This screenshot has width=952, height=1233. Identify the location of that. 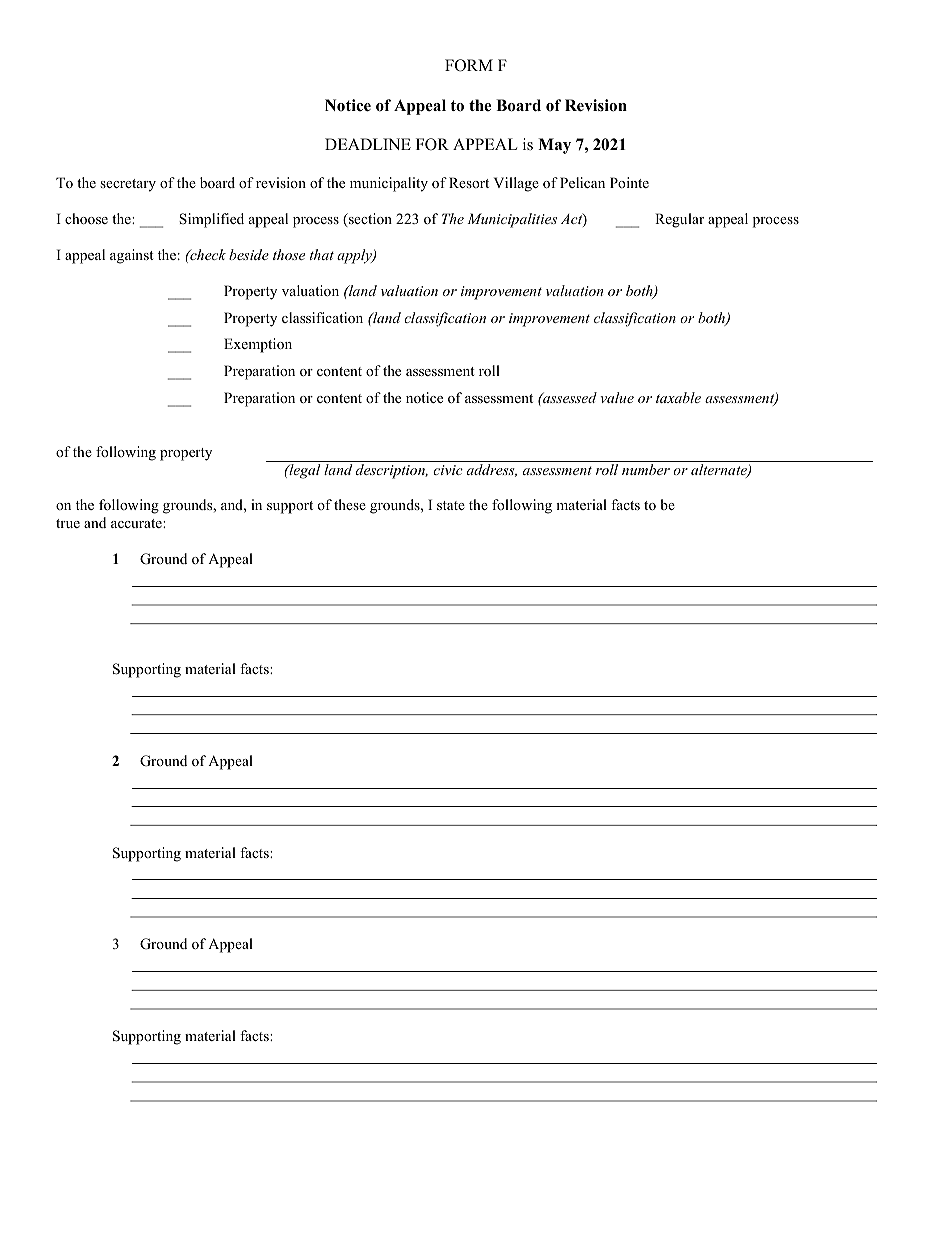
(322, 254).
